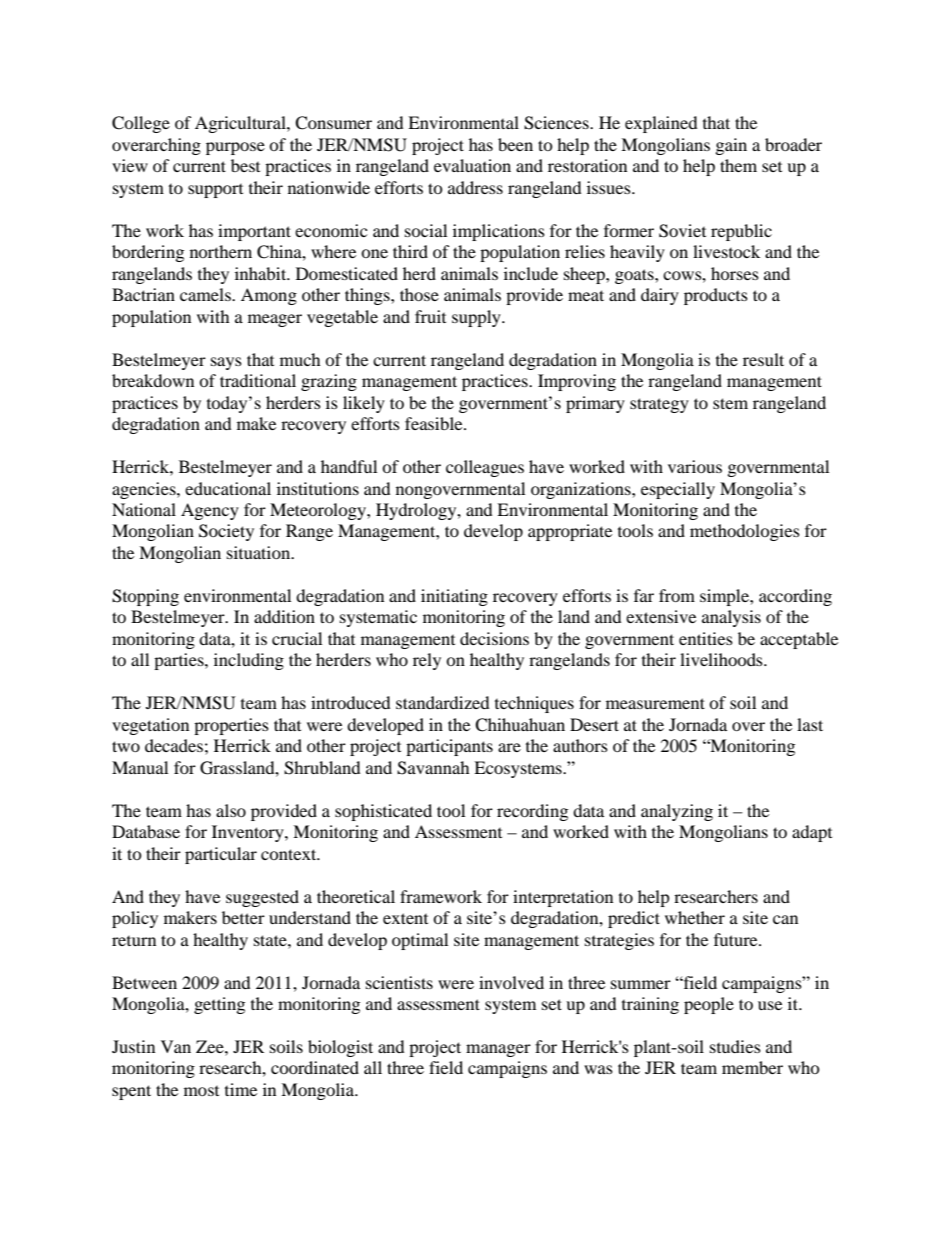  What do you see at coordinates (145, 597) in the screenshot?
I see `Stopping` at bounding box center [145, 597].
